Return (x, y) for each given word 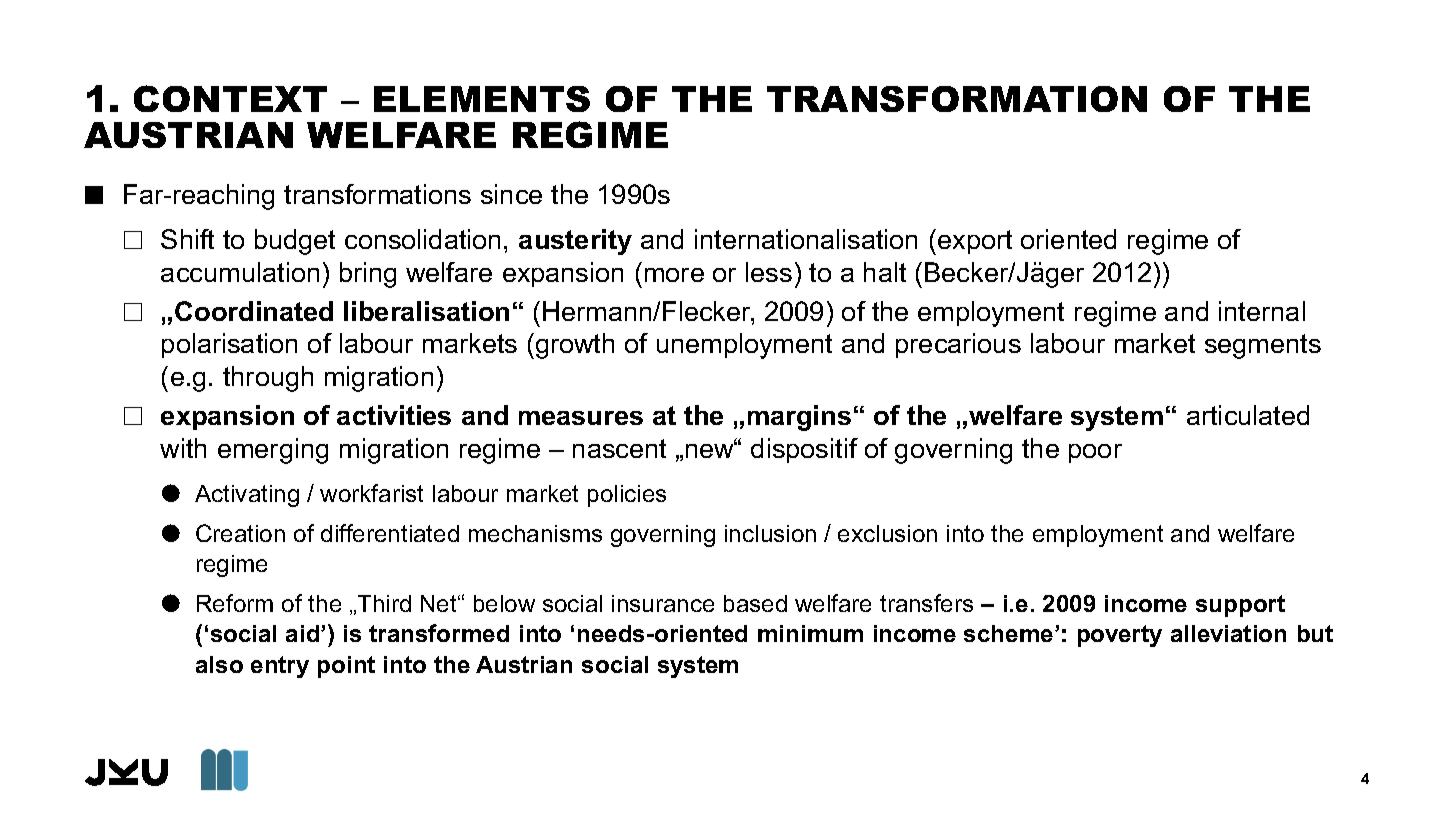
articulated (1248, 415)
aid (304, 633)
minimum (810, 633)
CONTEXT (230, 98)
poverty (1120, 636)
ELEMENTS (482, 99)
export (975, 242)
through (268, 379)
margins (799, 418)
